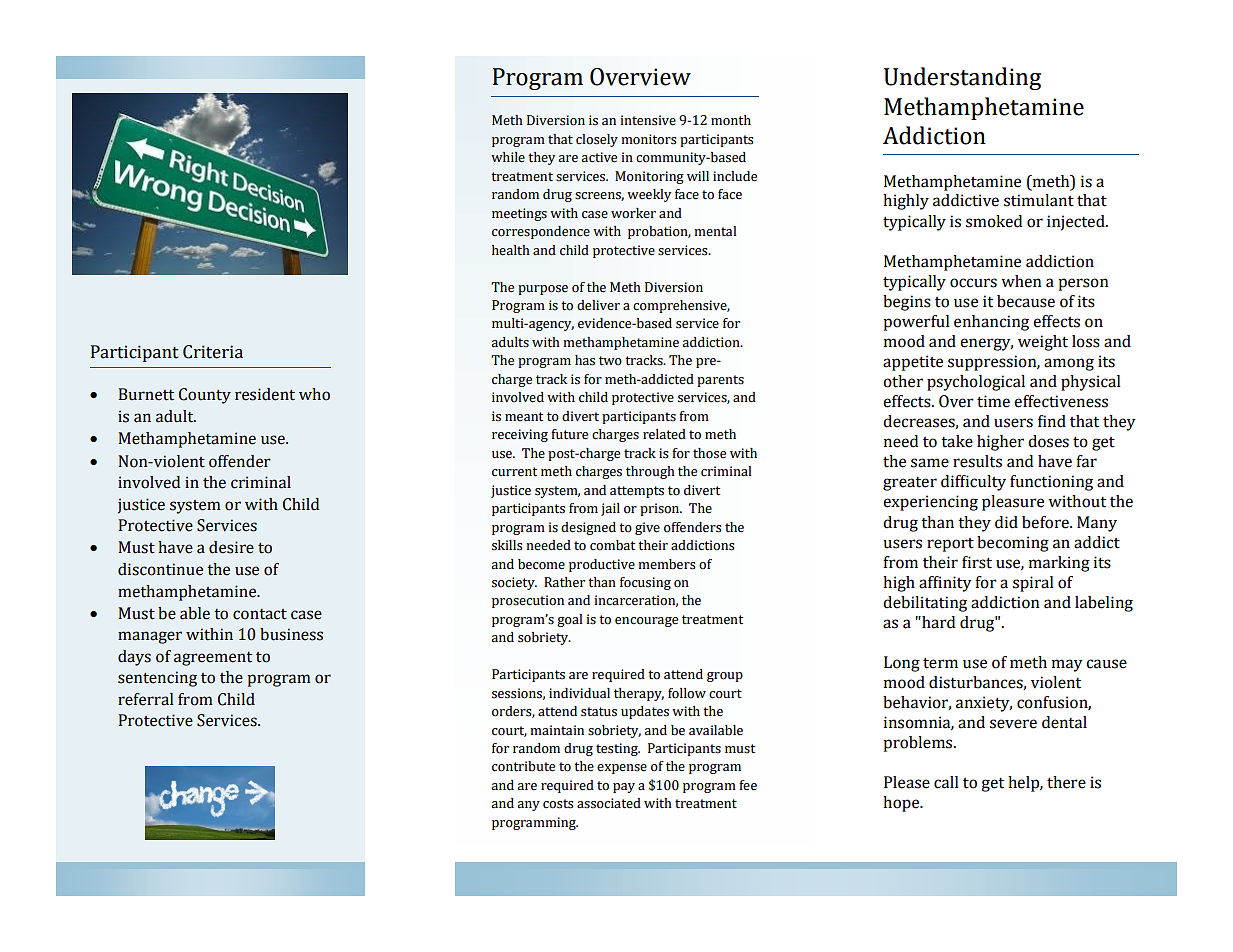  What do you see at coordinates (646, 622) in the screenshot?
I see `encourage` at bounding box center [646, 622].
